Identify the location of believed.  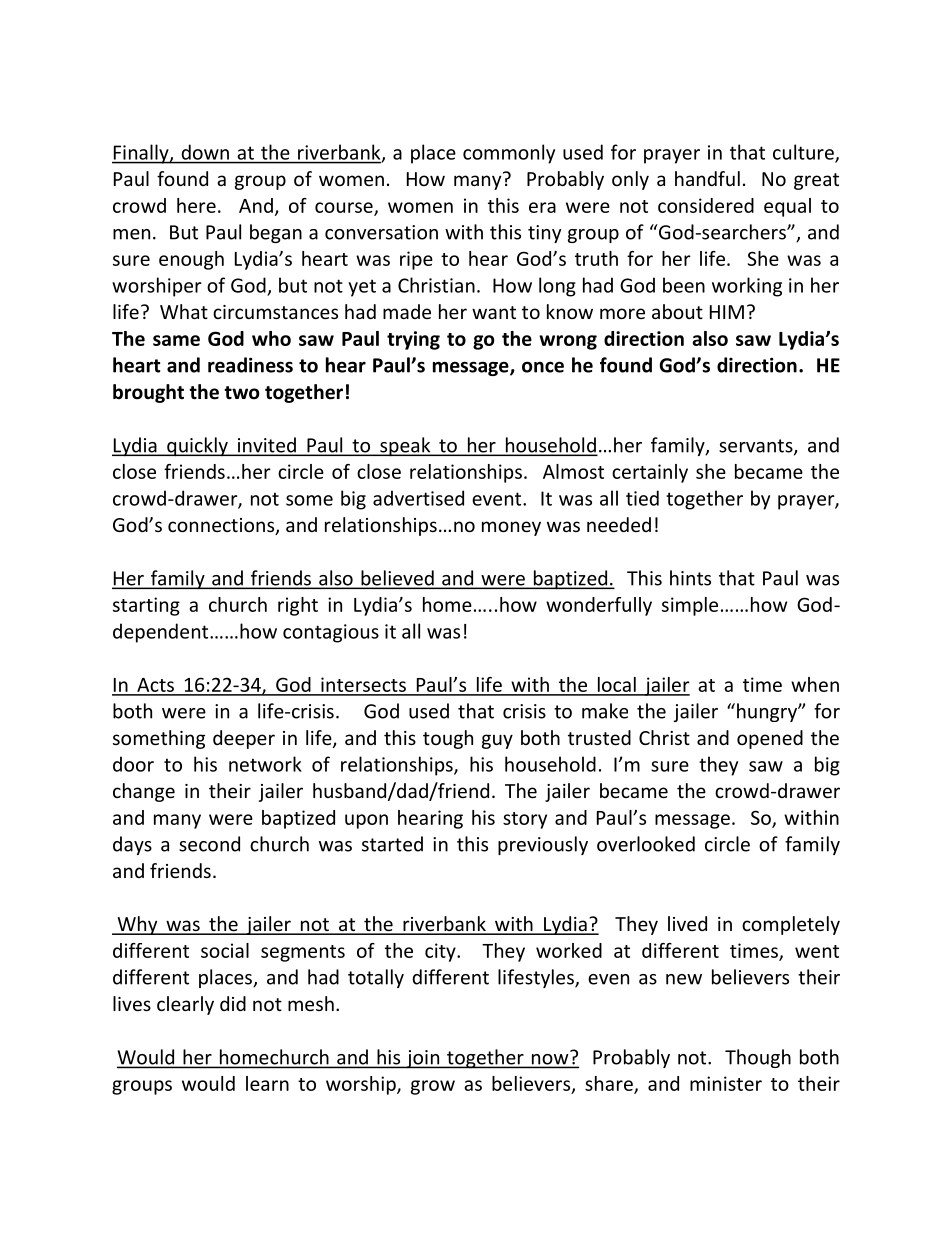
(397, 579).
